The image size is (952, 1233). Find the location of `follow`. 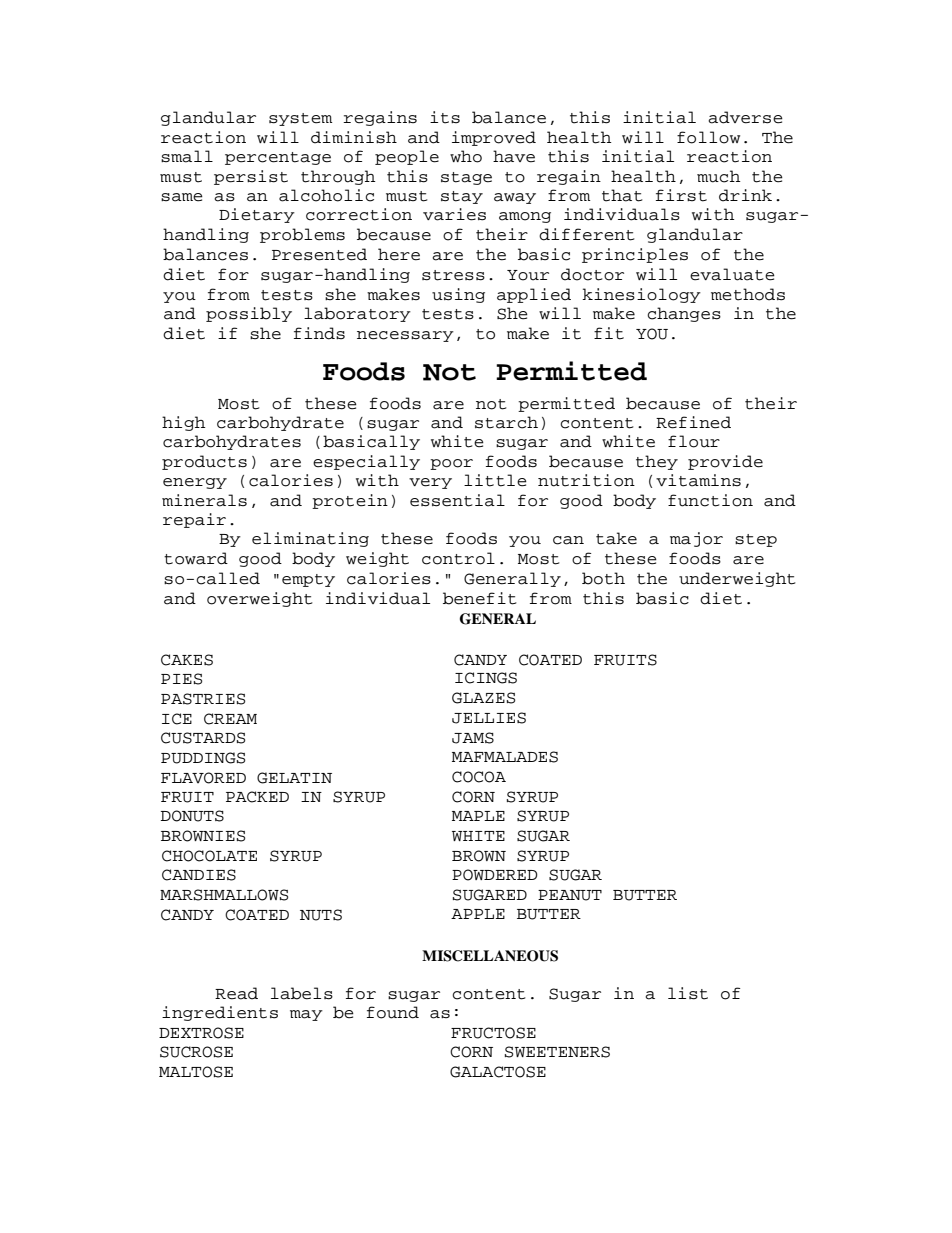

follow is located at coordinates (708, 137).
